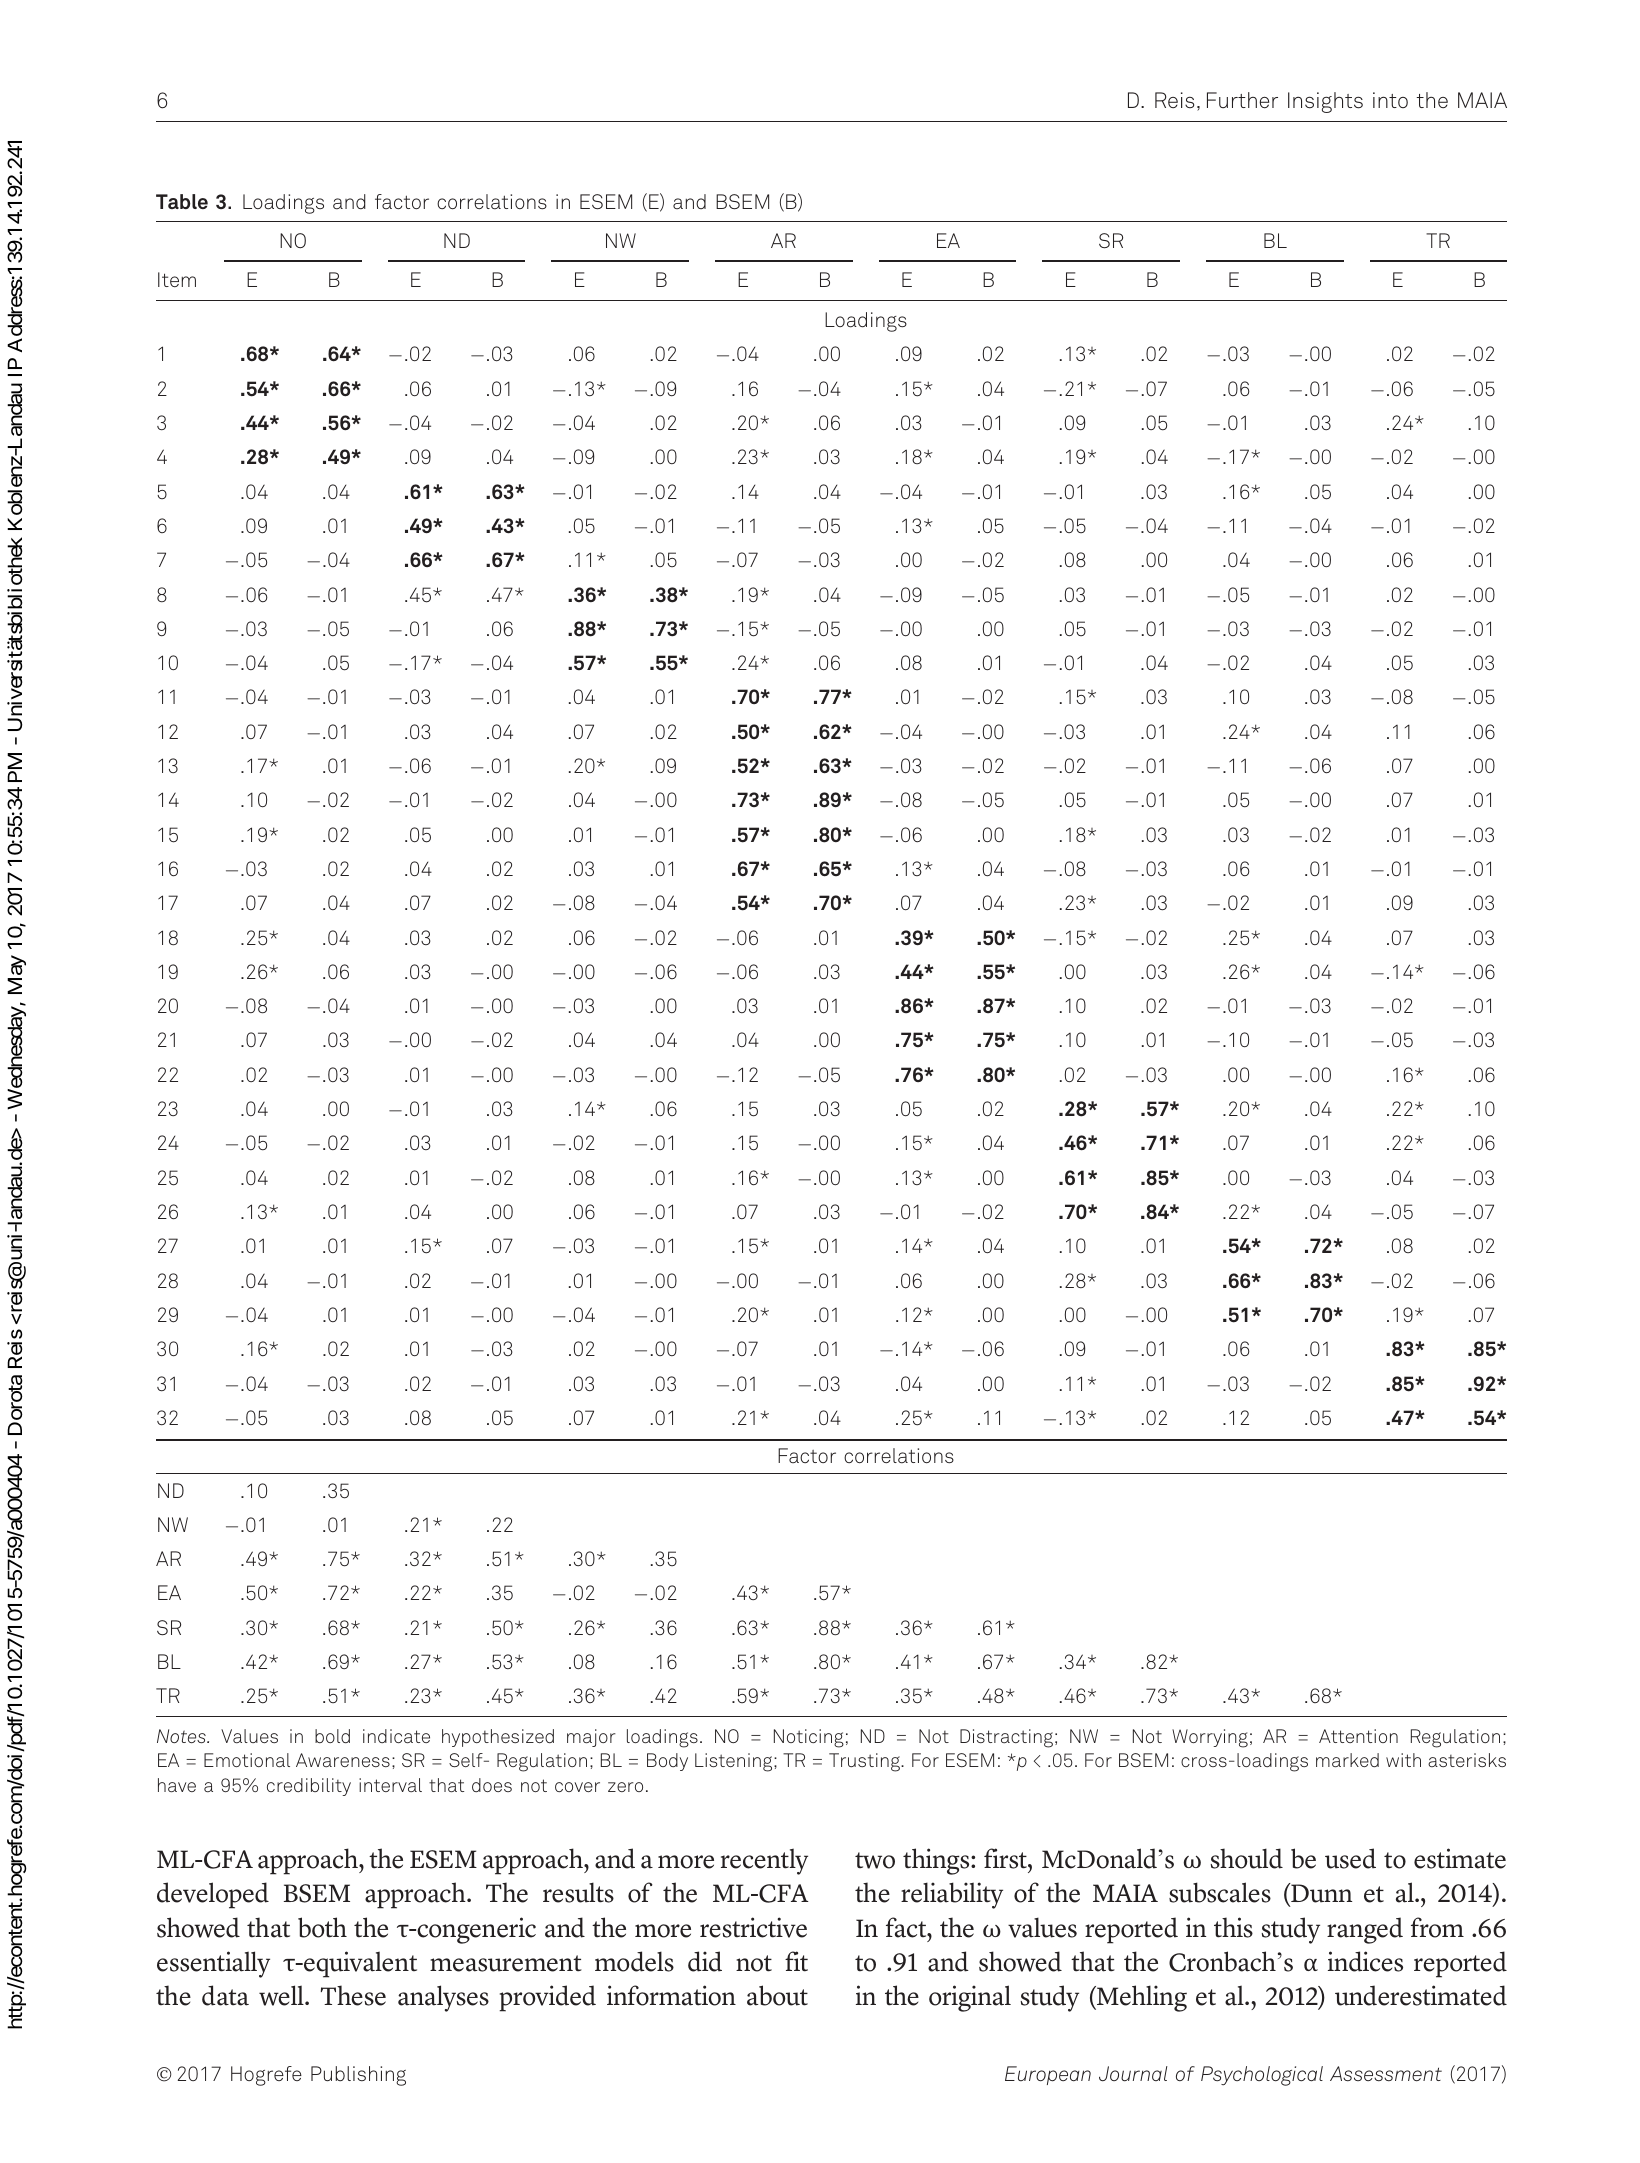 This page has width=1640, height=2163. I want to click on Table, so click(182, 201).
